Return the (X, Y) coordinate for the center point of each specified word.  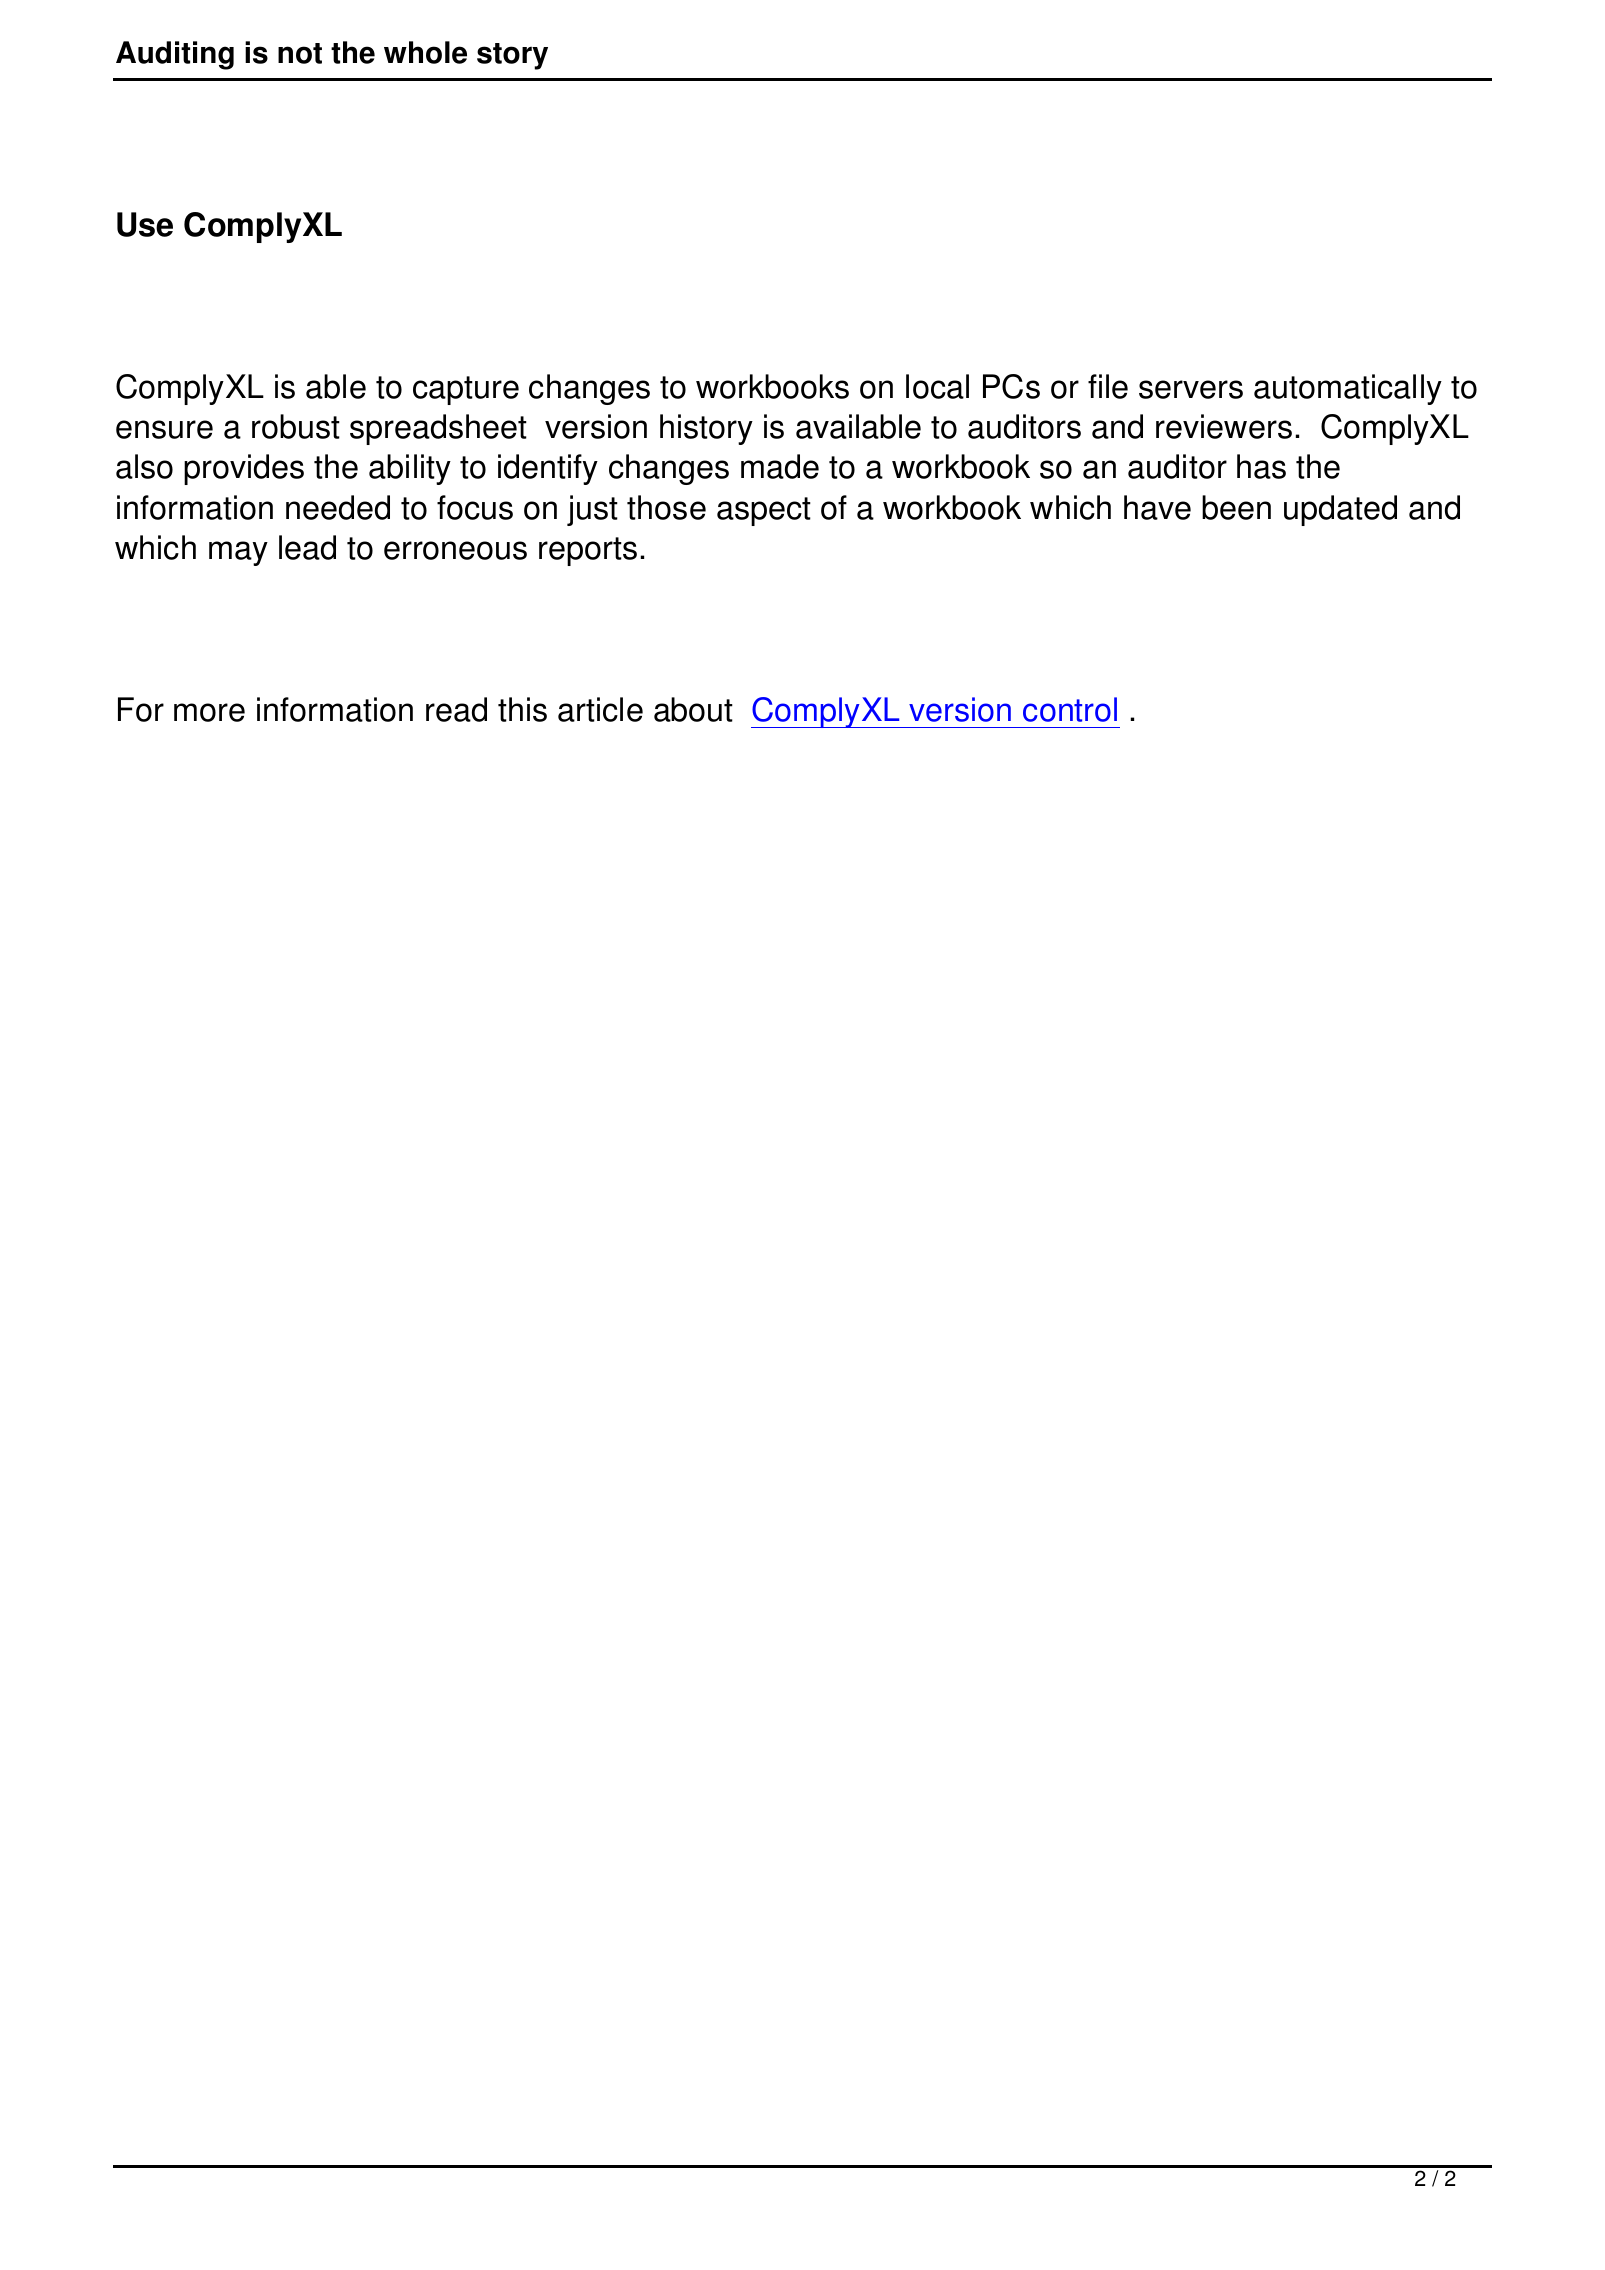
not (300, 53)
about (693, 709)
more (209, 712)
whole (425, 52)
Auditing (175, 55)
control (1070, 709)
